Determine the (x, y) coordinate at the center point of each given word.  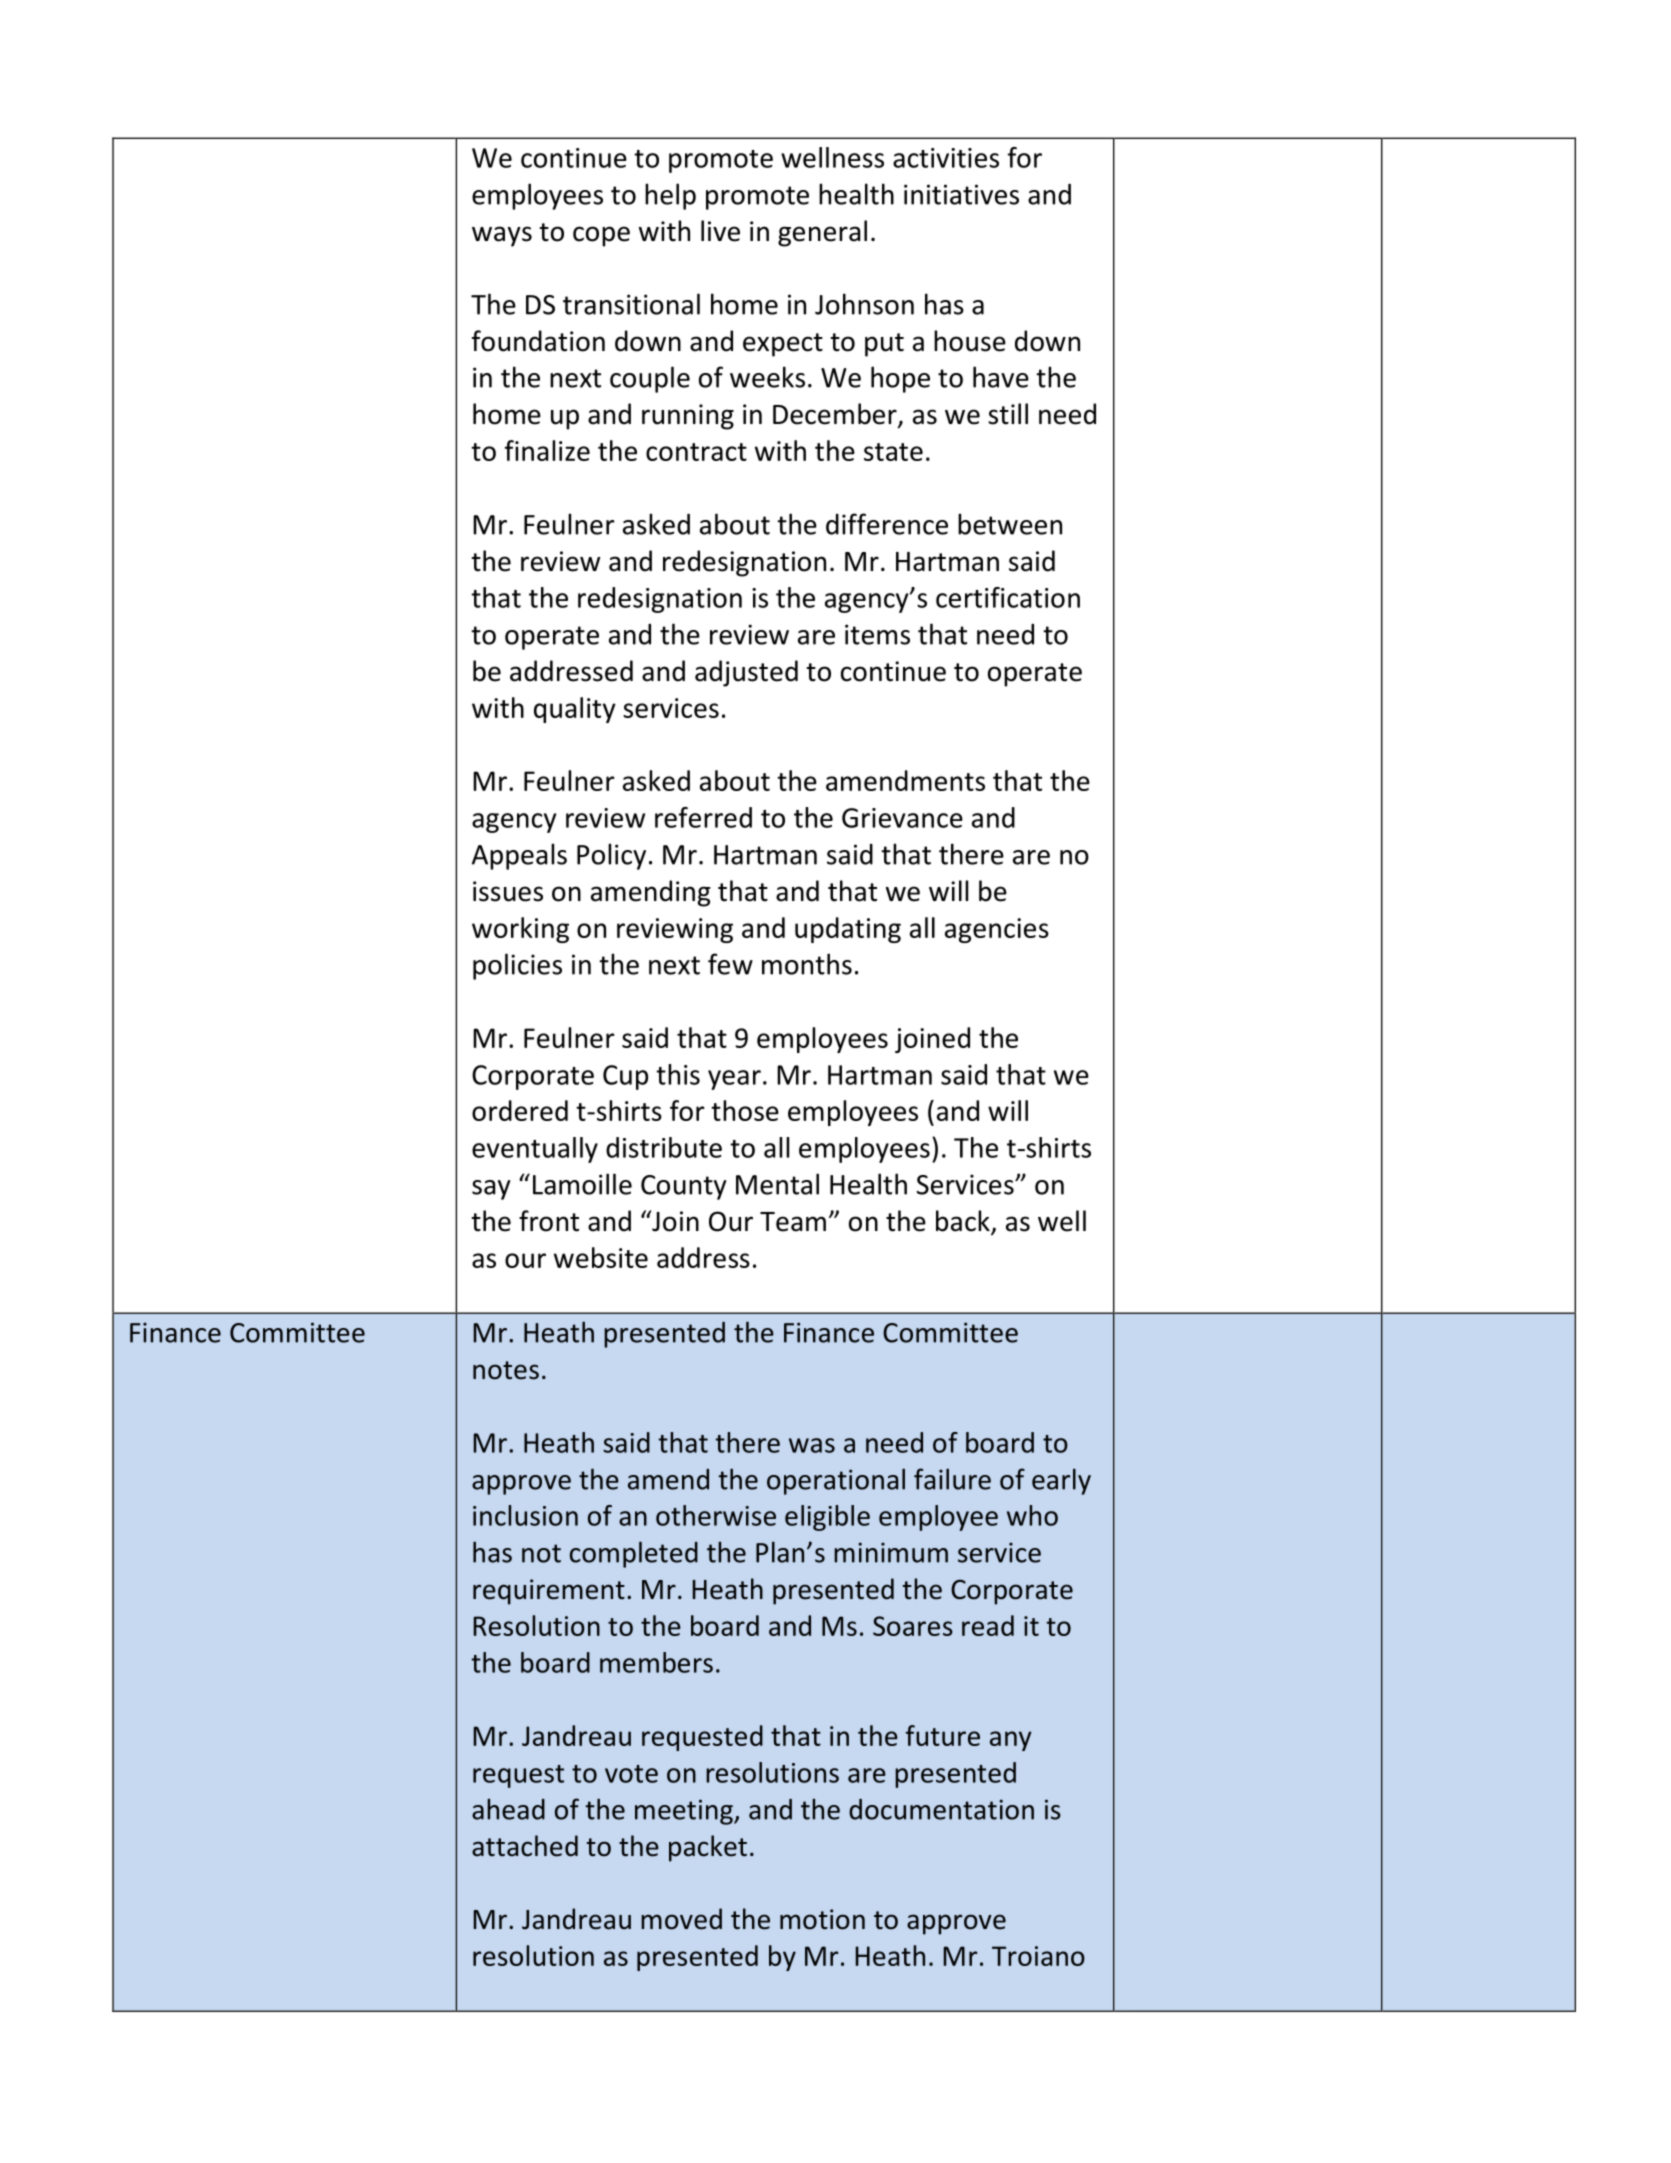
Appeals (519, 856)
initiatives (961, 194)
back (964, 1222)
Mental (777, 1184)
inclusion (525, 1515)
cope (601, 236)
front (549, 1221)
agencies (997, 930)
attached (525, 1846)
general (822, 233)
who (1032, 1515)
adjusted (746, 673)
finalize (547, 450)
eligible (827, 1518)
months (807, 964)
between (1010, 524)
